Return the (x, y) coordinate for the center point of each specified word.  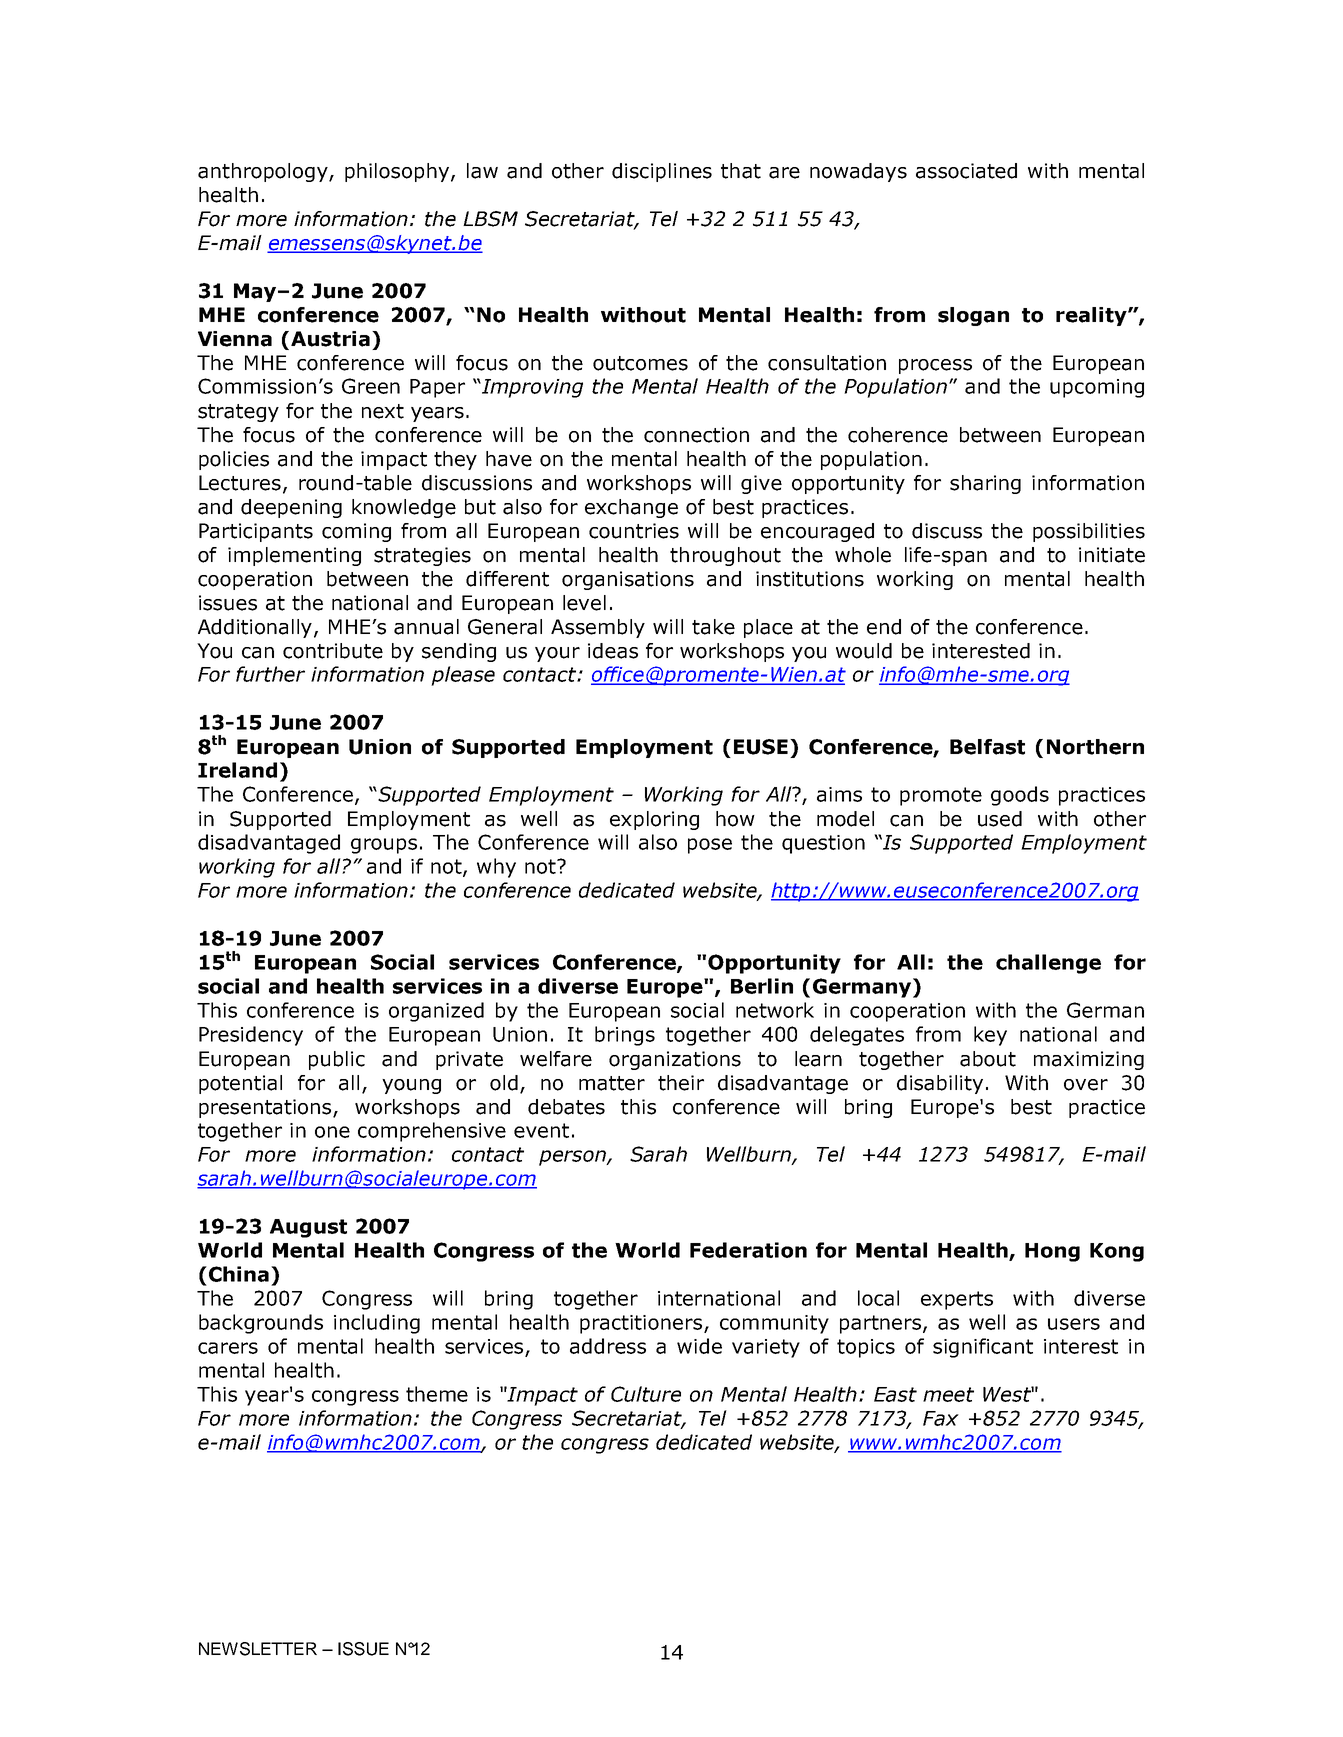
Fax (941, 1418)
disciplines (662, 172)
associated (966, 171)
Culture (646, 1394)
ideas (613, 651)
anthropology (264, 172)
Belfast (987, 747)
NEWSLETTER (258, 1649)
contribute (333, 651)
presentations (266, 1108)
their (681, 1083)
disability (940, 1084)
